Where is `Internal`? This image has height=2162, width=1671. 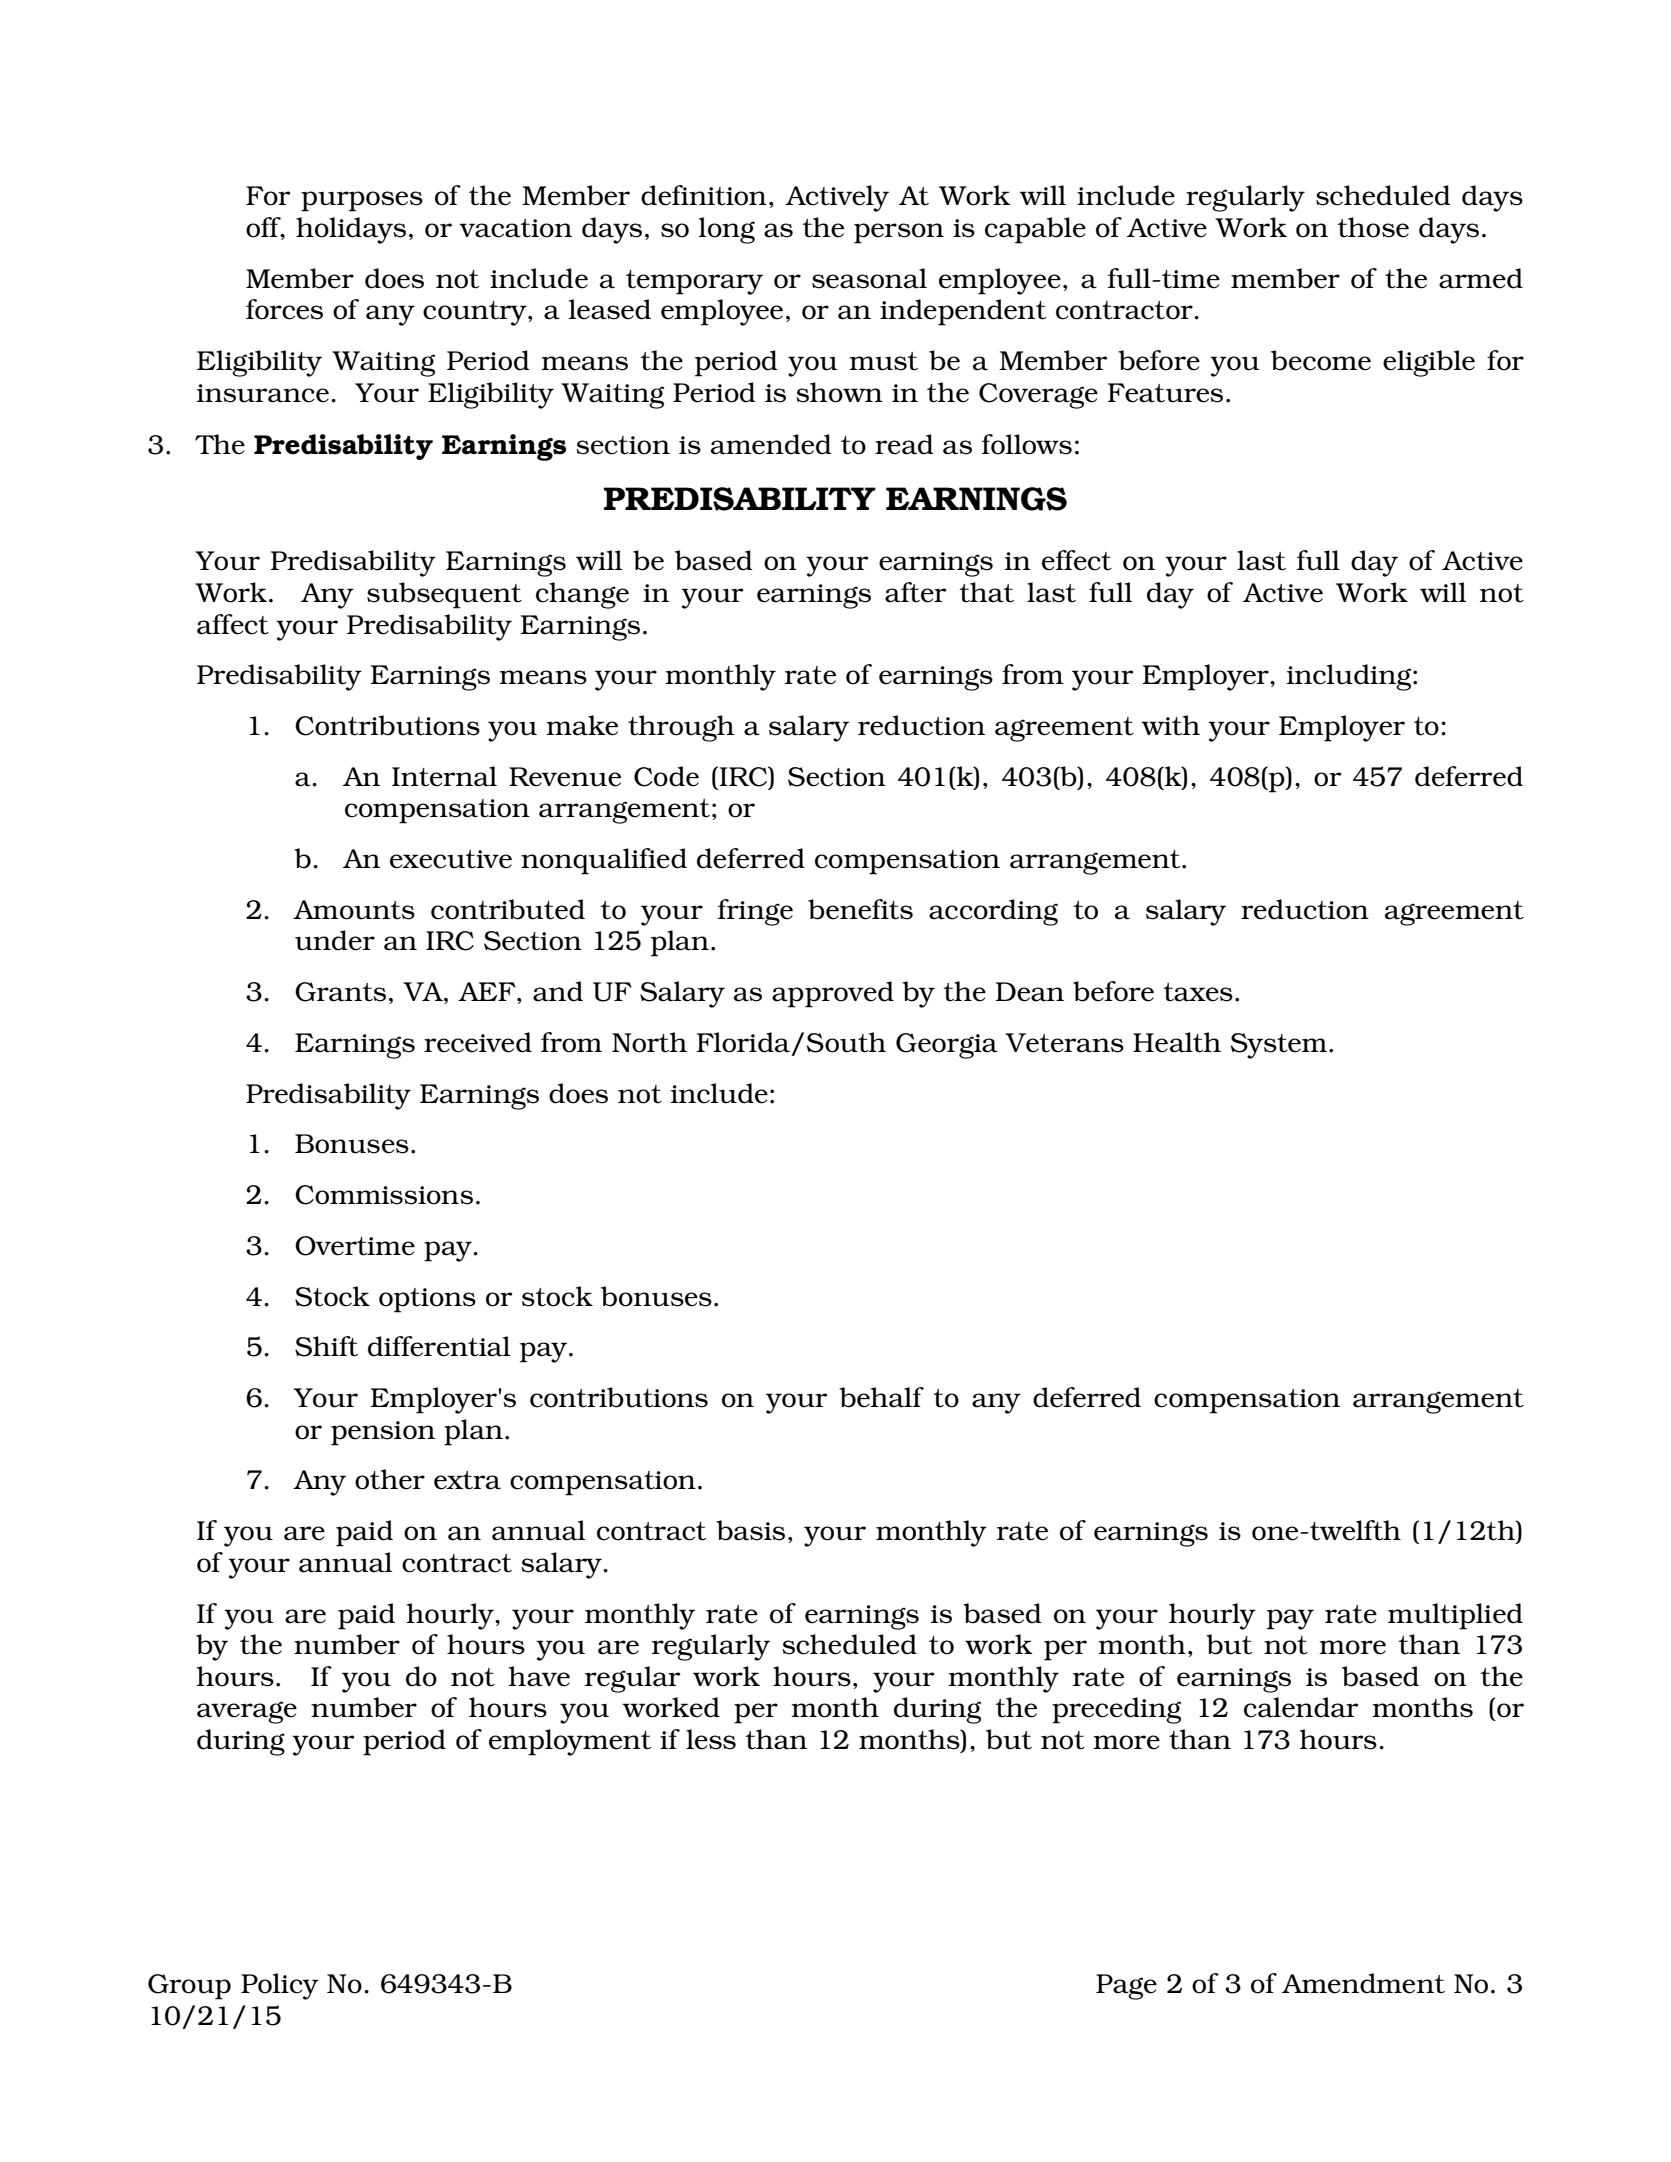
Internal is located at coordinates (444, 776).
